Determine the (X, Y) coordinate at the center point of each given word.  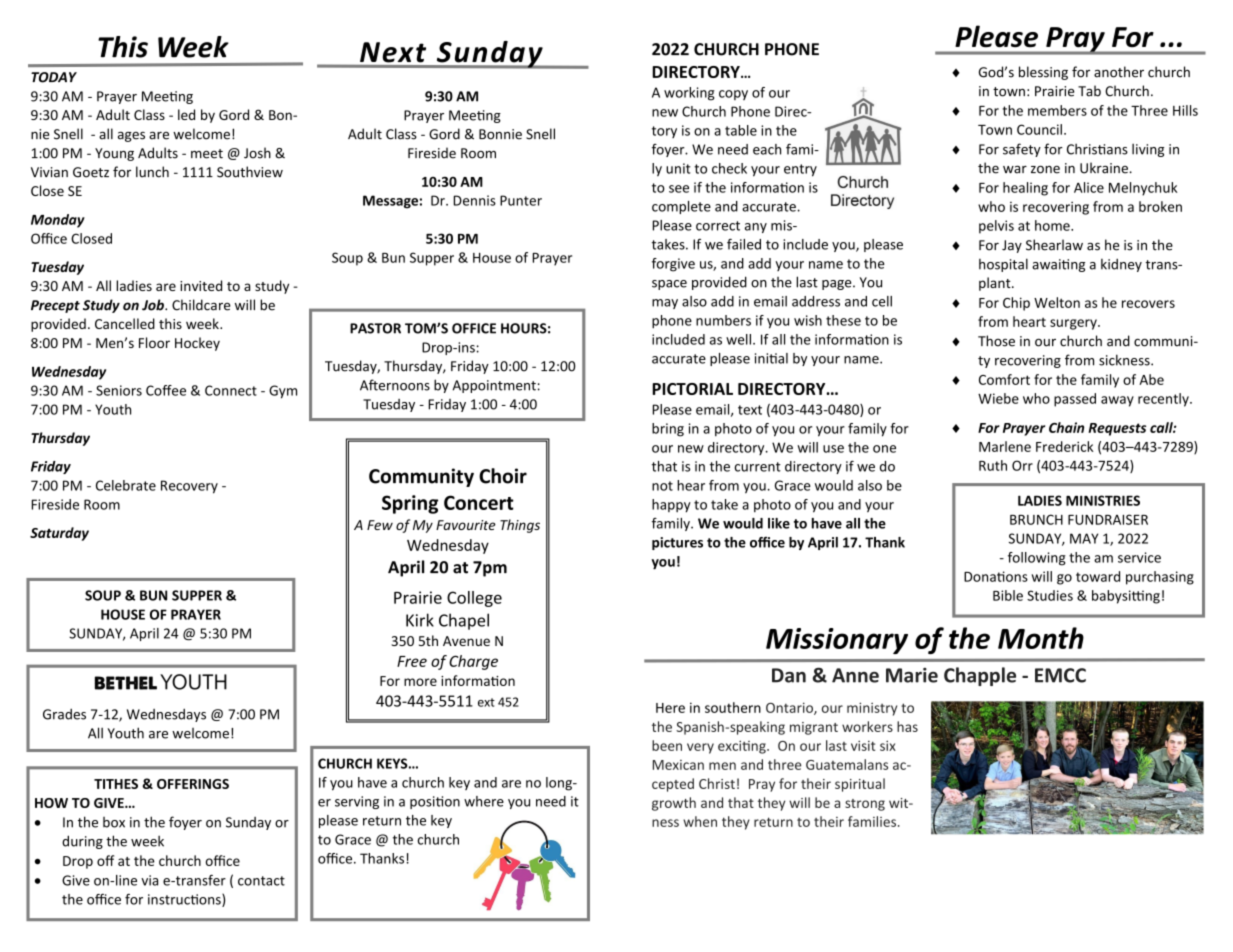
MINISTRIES (1103, 500)
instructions (185, 900)
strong (865, 805)
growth (674, 804)
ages (131, 137)
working (689, 94)
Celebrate (126, 485)
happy (671, 506)
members (1057, 110)
